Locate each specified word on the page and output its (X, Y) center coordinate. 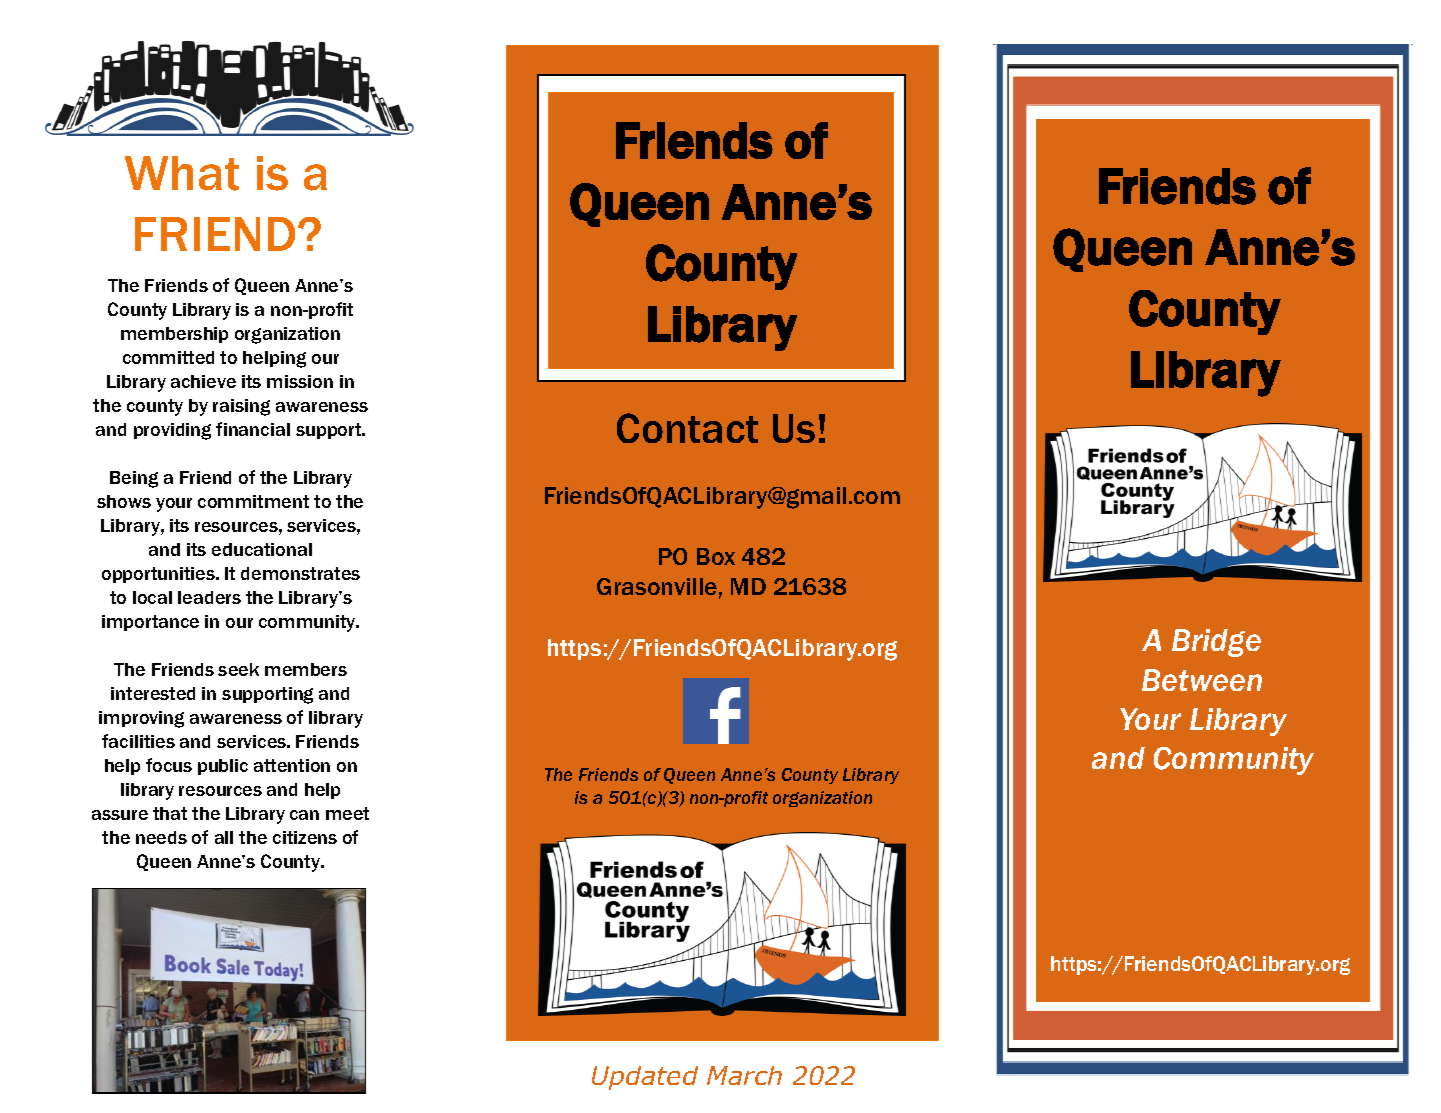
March (744, 1075)
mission (300, 381)
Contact (687, 428)
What (182, 173)
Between (1202, 680)
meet (347, 813)
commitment (253, 501)
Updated (645, 1078)
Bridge (1216, 643)
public (223, 767)
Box (716, 556)
